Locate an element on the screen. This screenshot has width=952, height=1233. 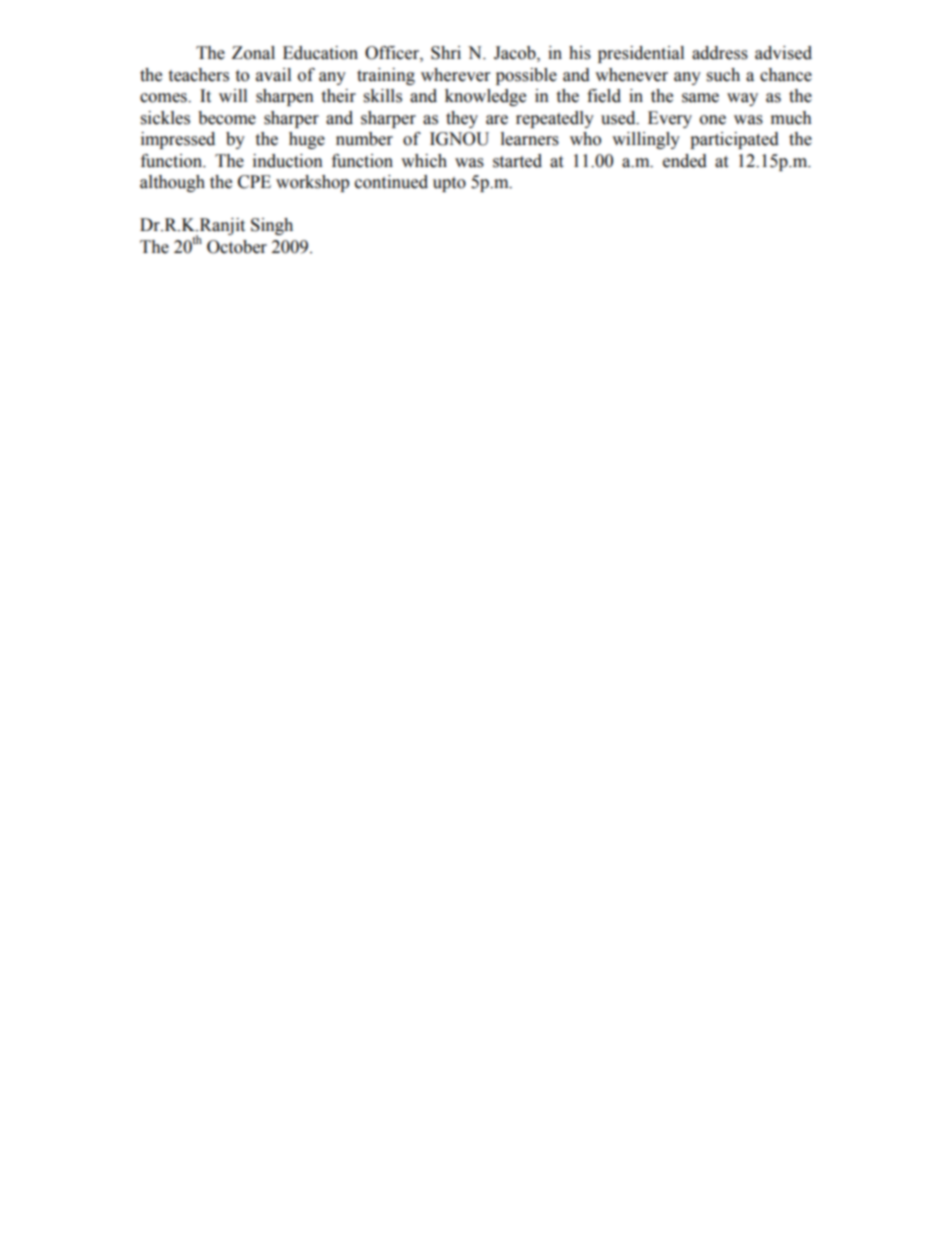
induction is located at coordinates (288, 161).
